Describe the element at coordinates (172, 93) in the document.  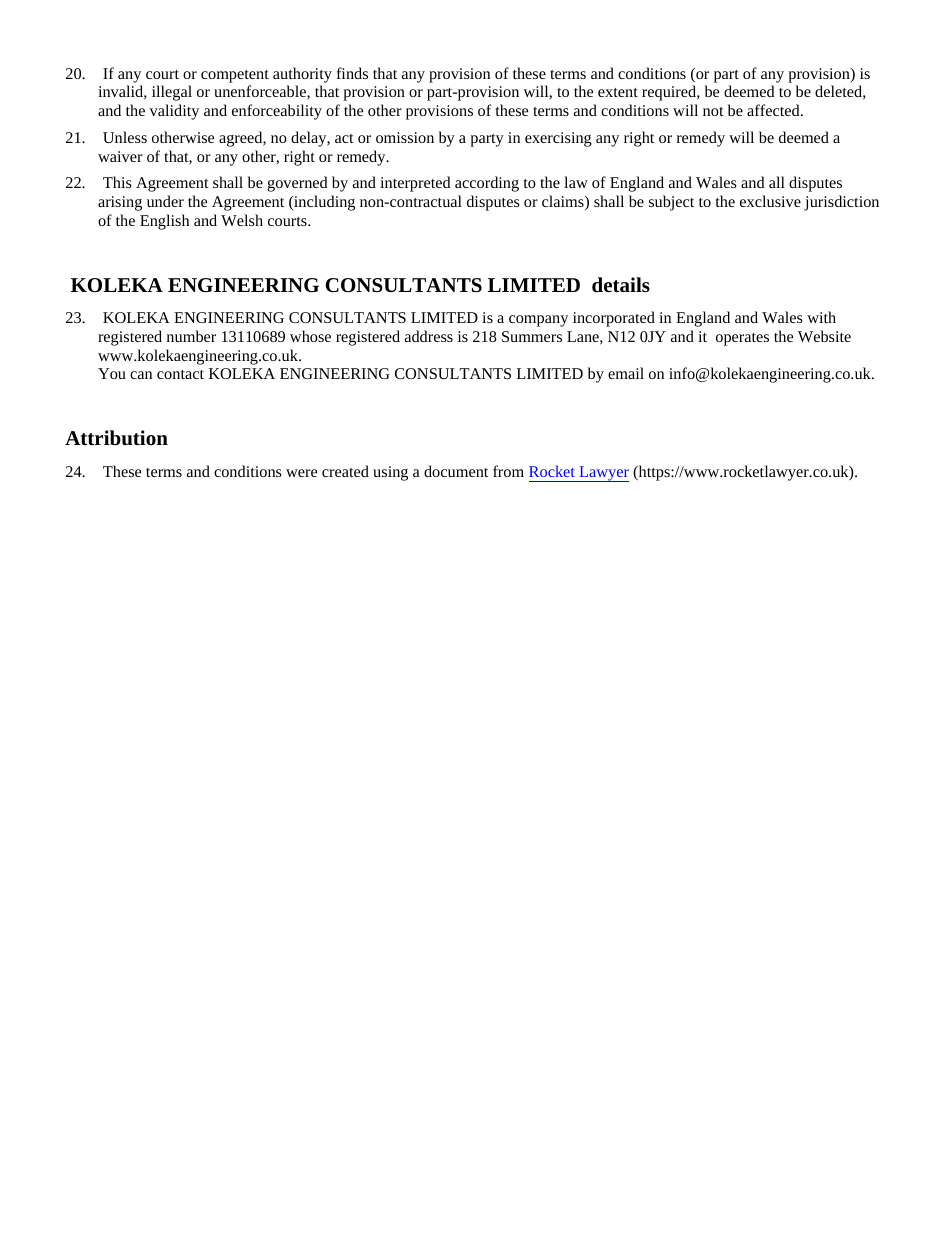
I see `illegal` at that location.
